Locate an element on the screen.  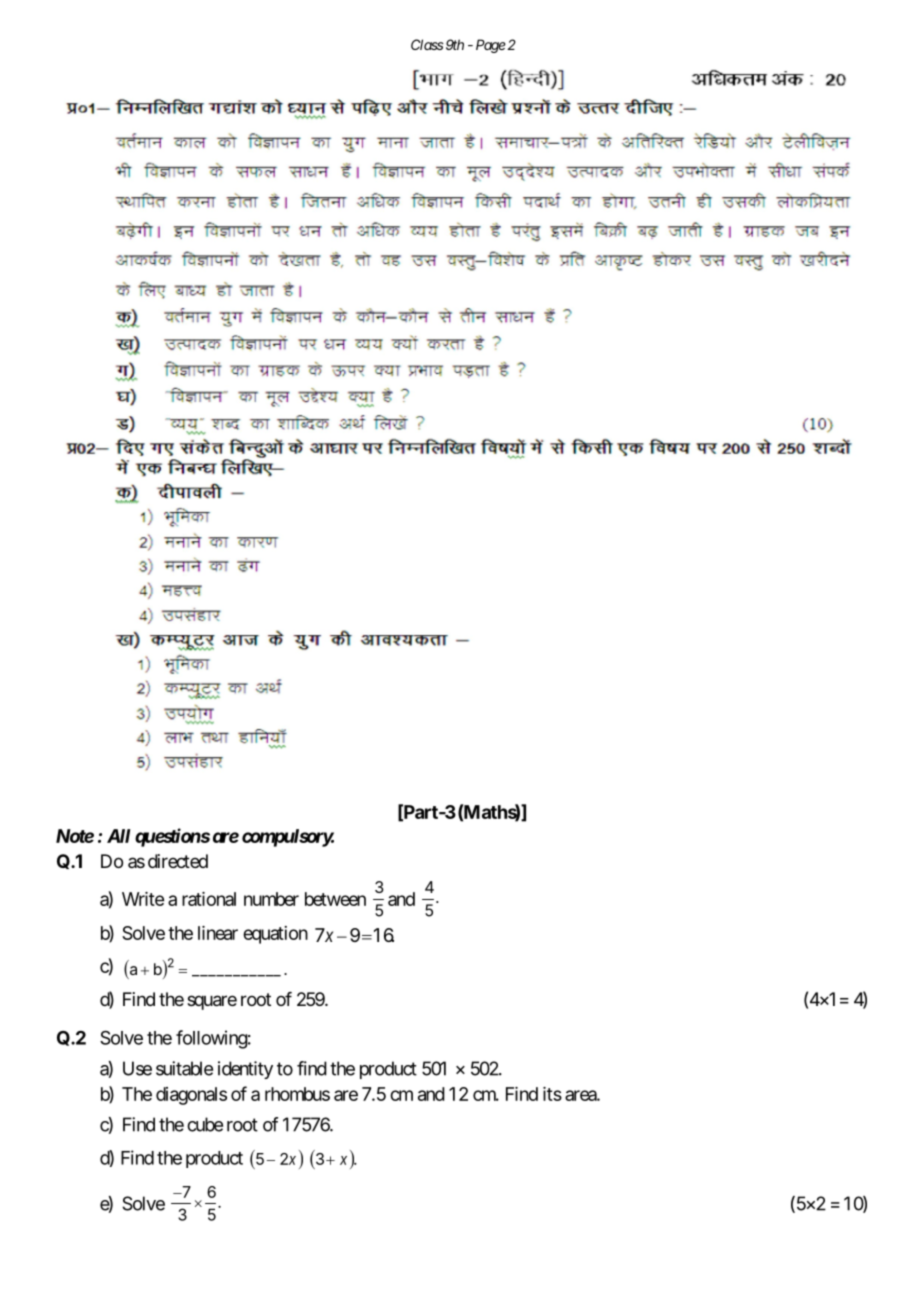
Write is located at coordinates (143, 899).
